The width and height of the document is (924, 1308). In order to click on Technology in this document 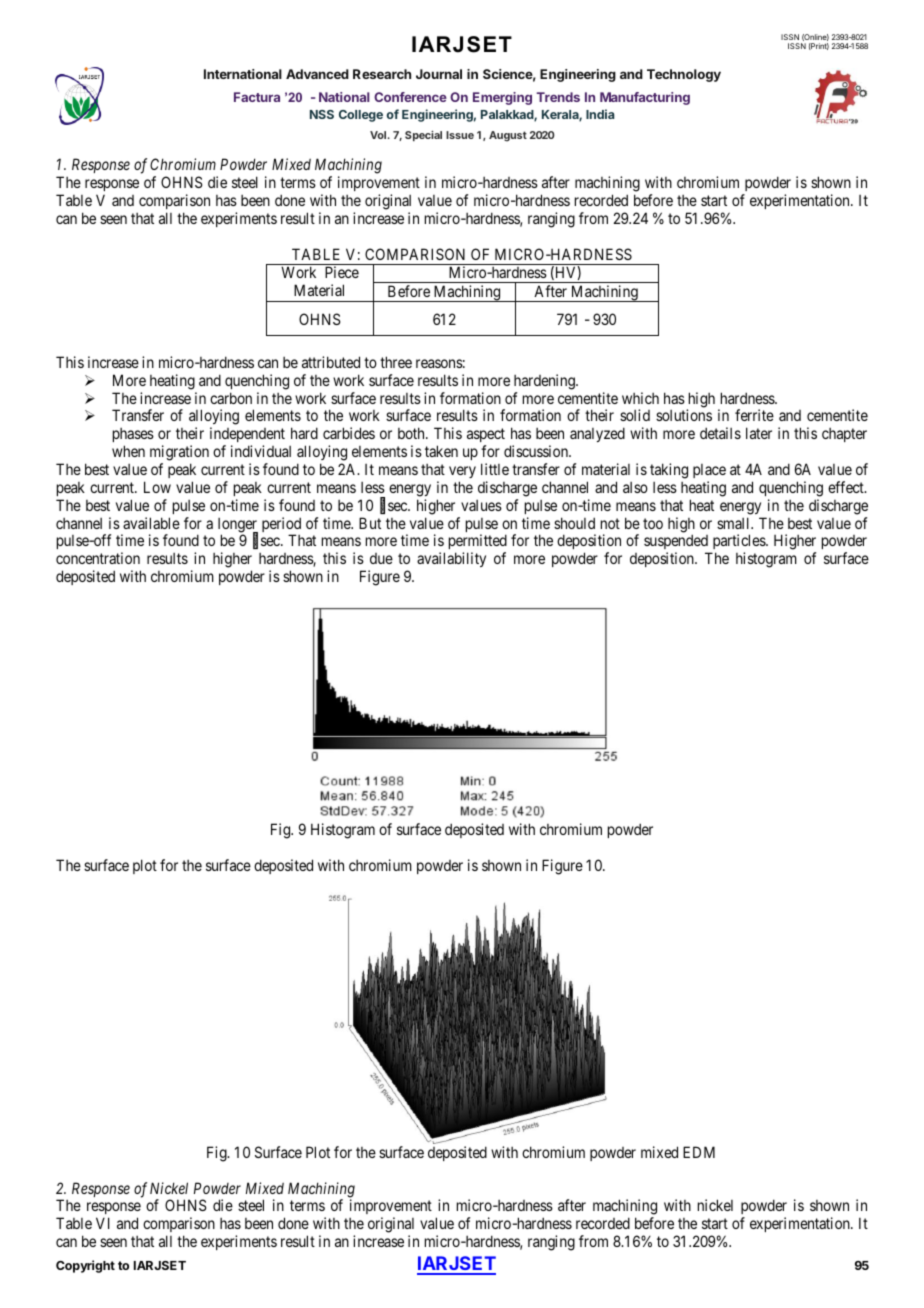, I will do `click(684, 75)`.
